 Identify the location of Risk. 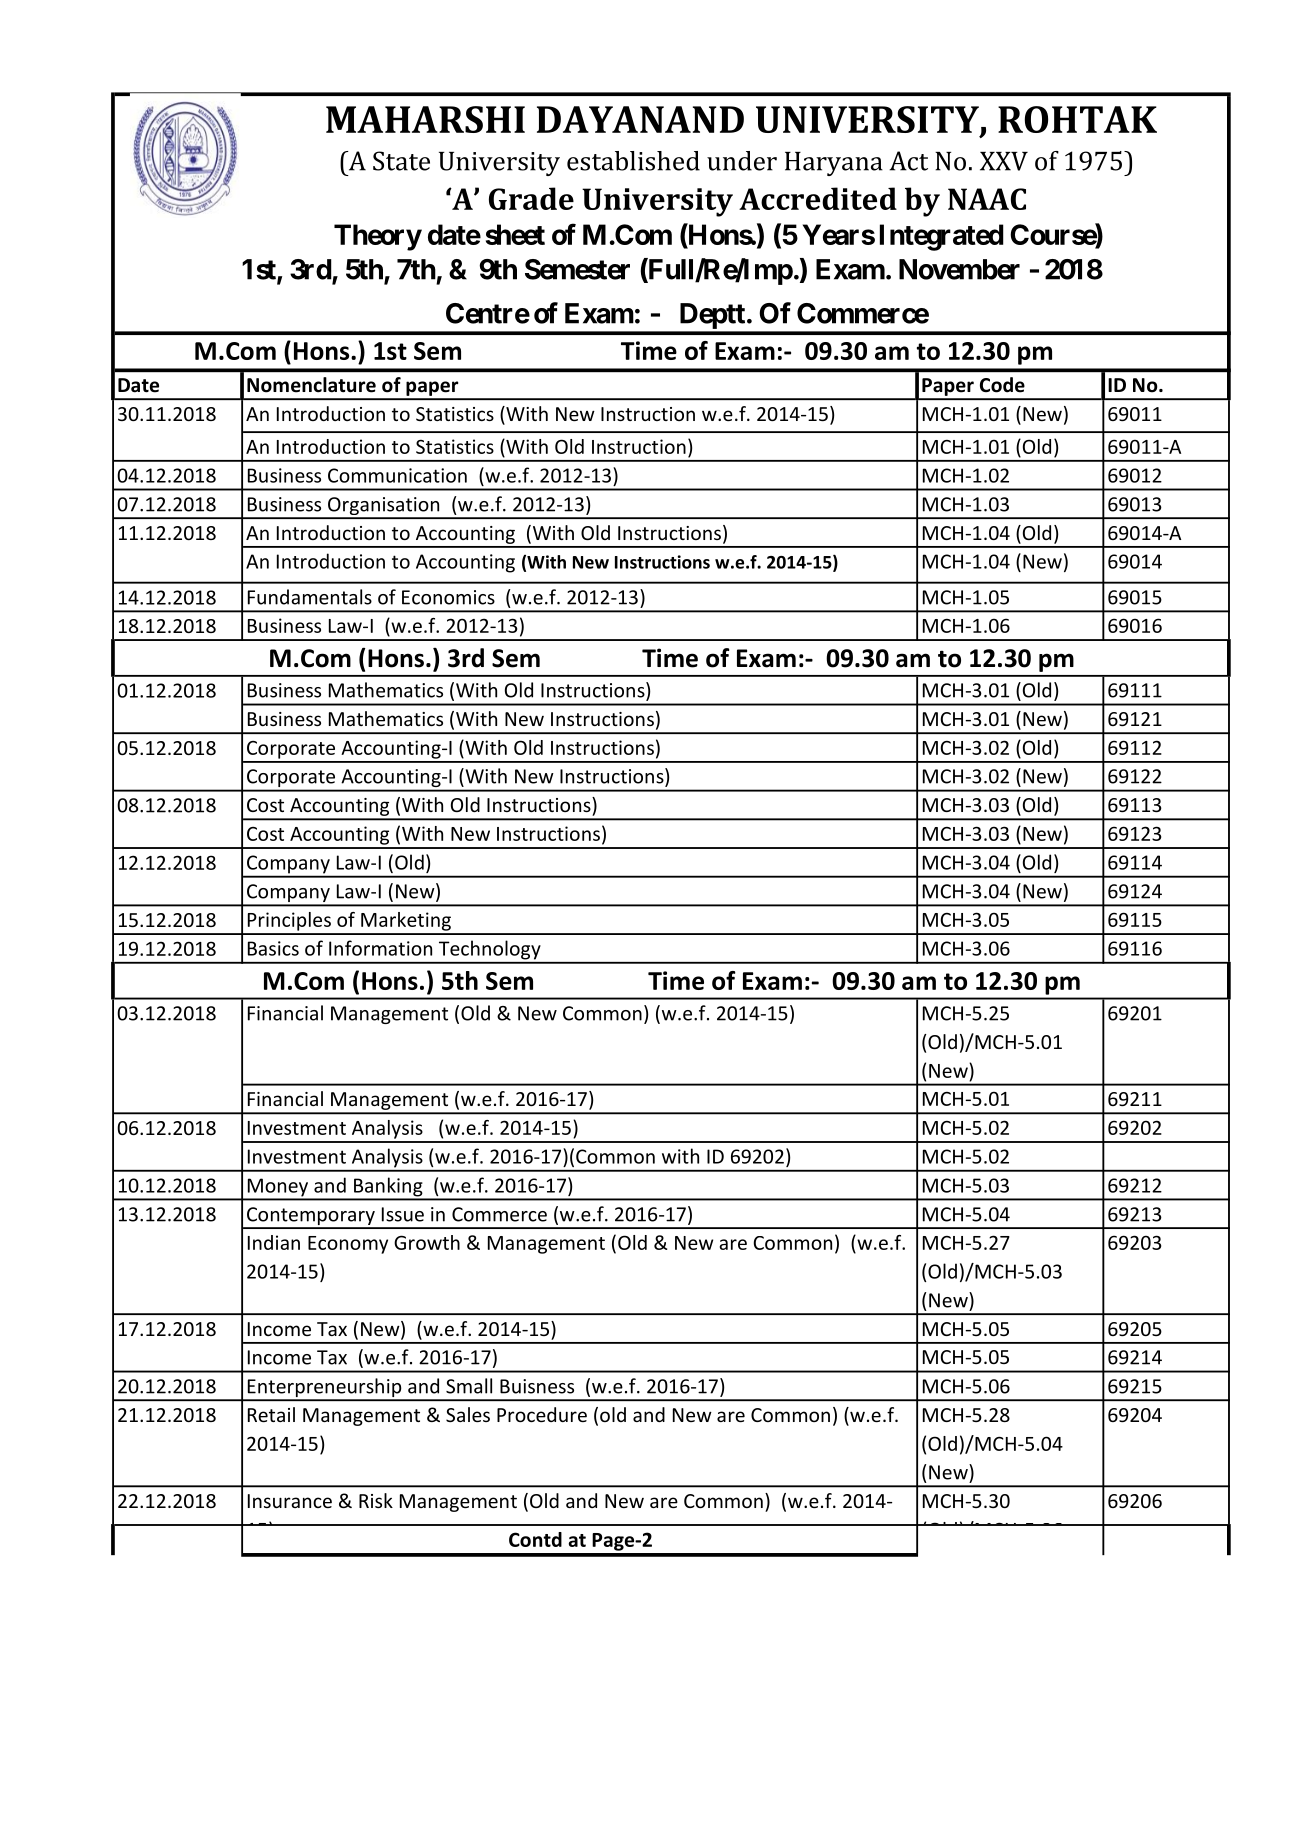
(376, 1500).
